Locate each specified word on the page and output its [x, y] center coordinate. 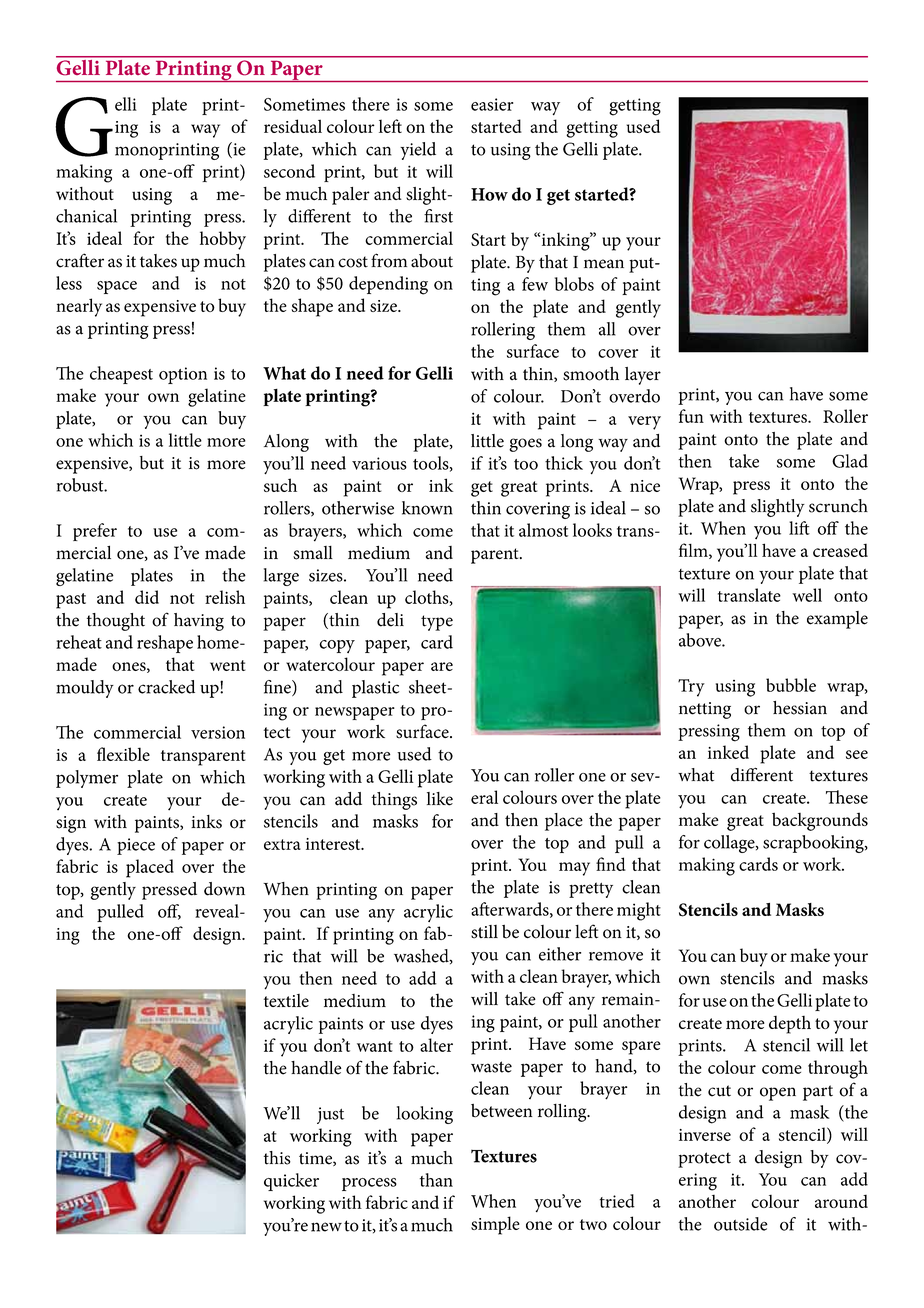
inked [728, 752]
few [535, 284]
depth [790, 1025]
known [427, 508]
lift [799, 528]
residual [293, 126]
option [183, 375]
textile [286, 1000]
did [147, 597]
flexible [123, 754]
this [277, 1158]
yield [418, 151]
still [484, 932]
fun [691, 416]
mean [604, 264]
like [440, 799]
